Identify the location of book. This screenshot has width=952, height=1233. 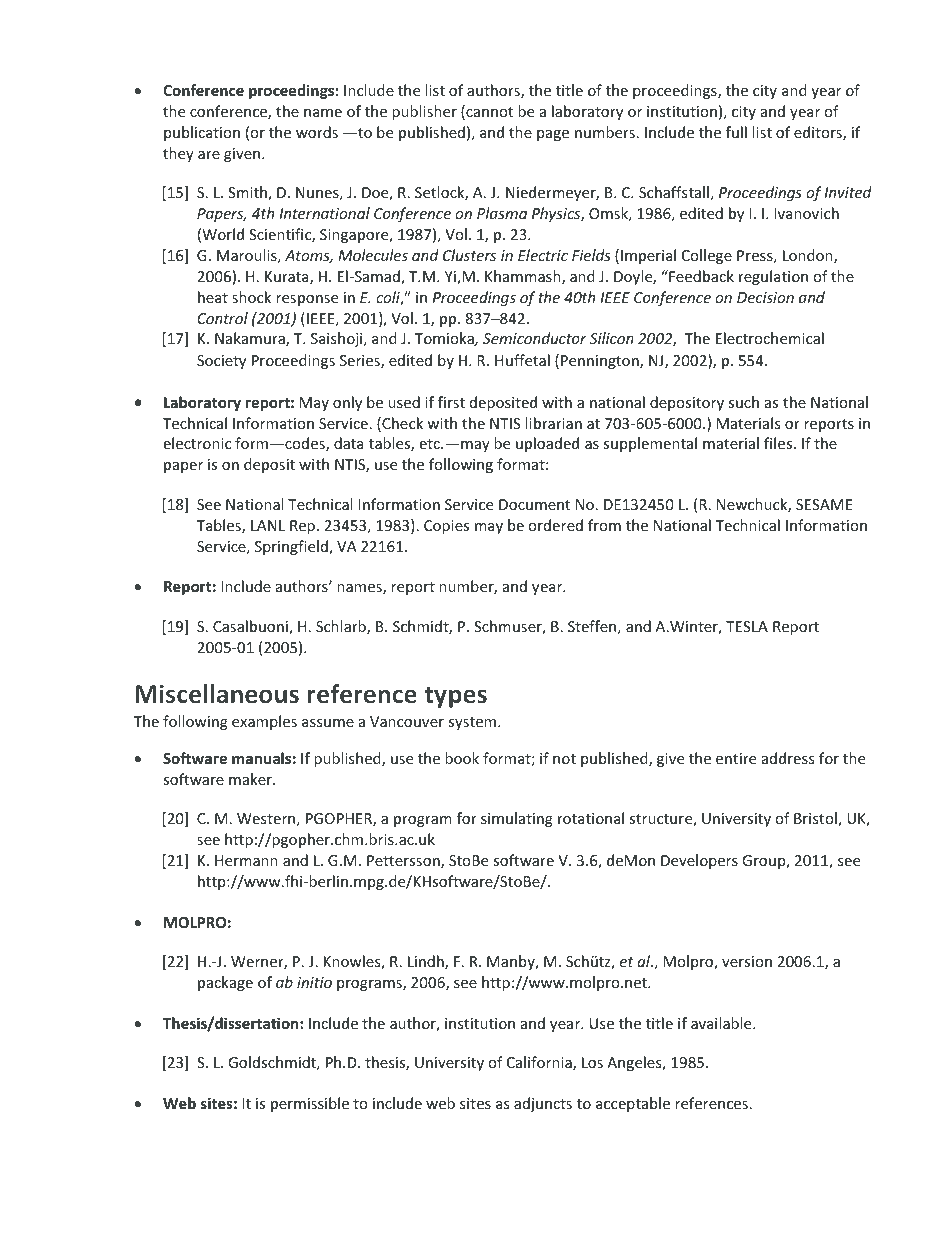
(462, 758).
